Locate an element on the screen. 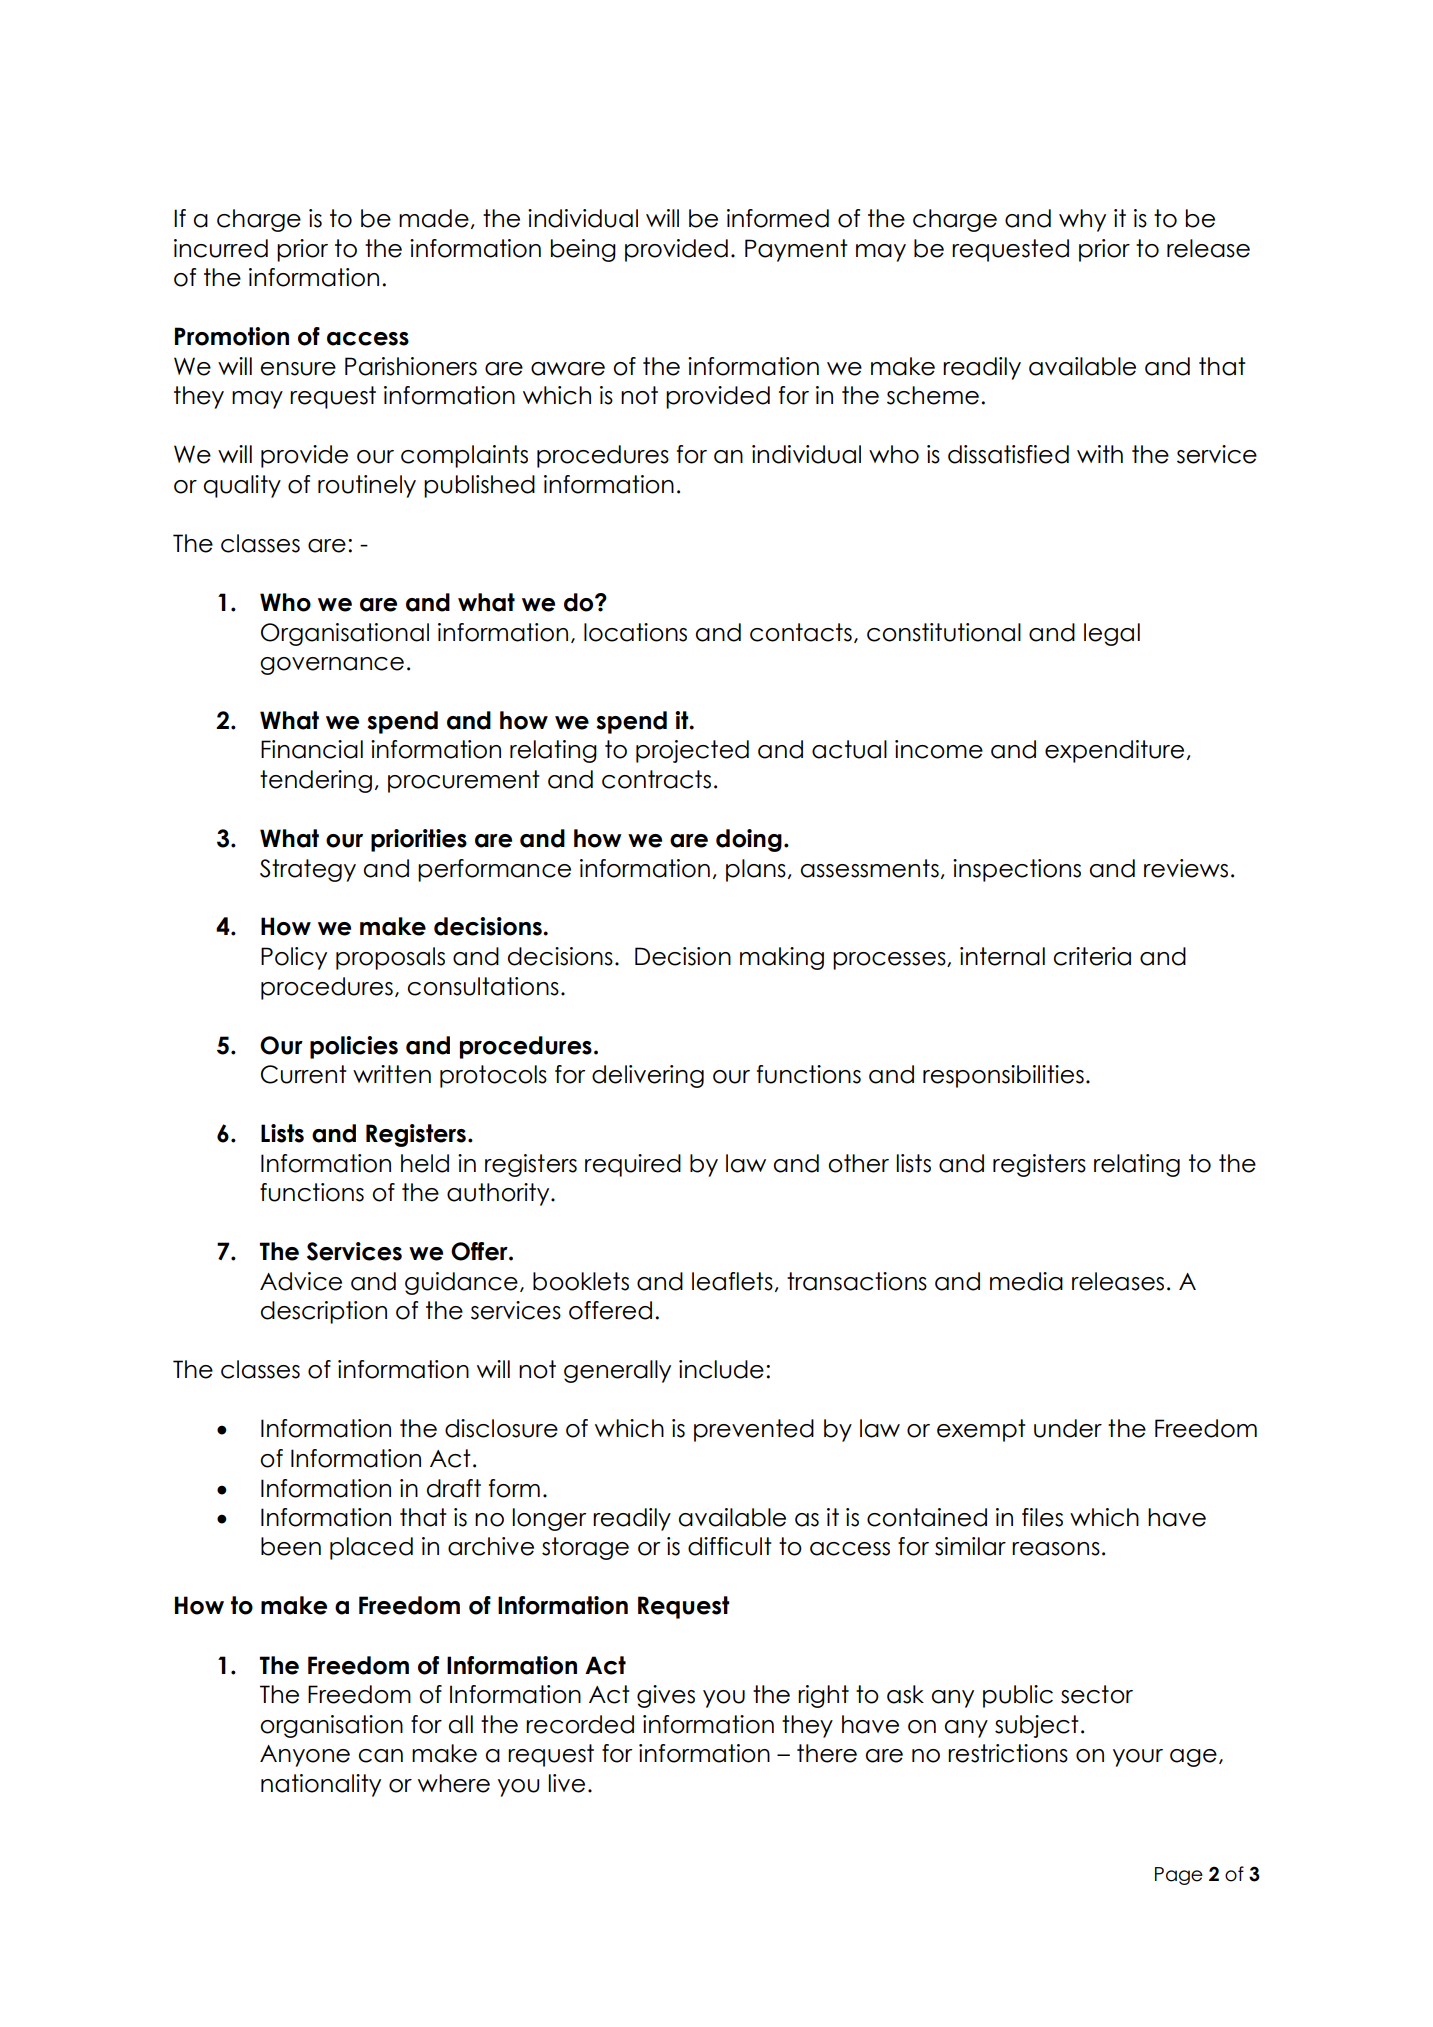  media is located at coordinates (1026, 1281).
